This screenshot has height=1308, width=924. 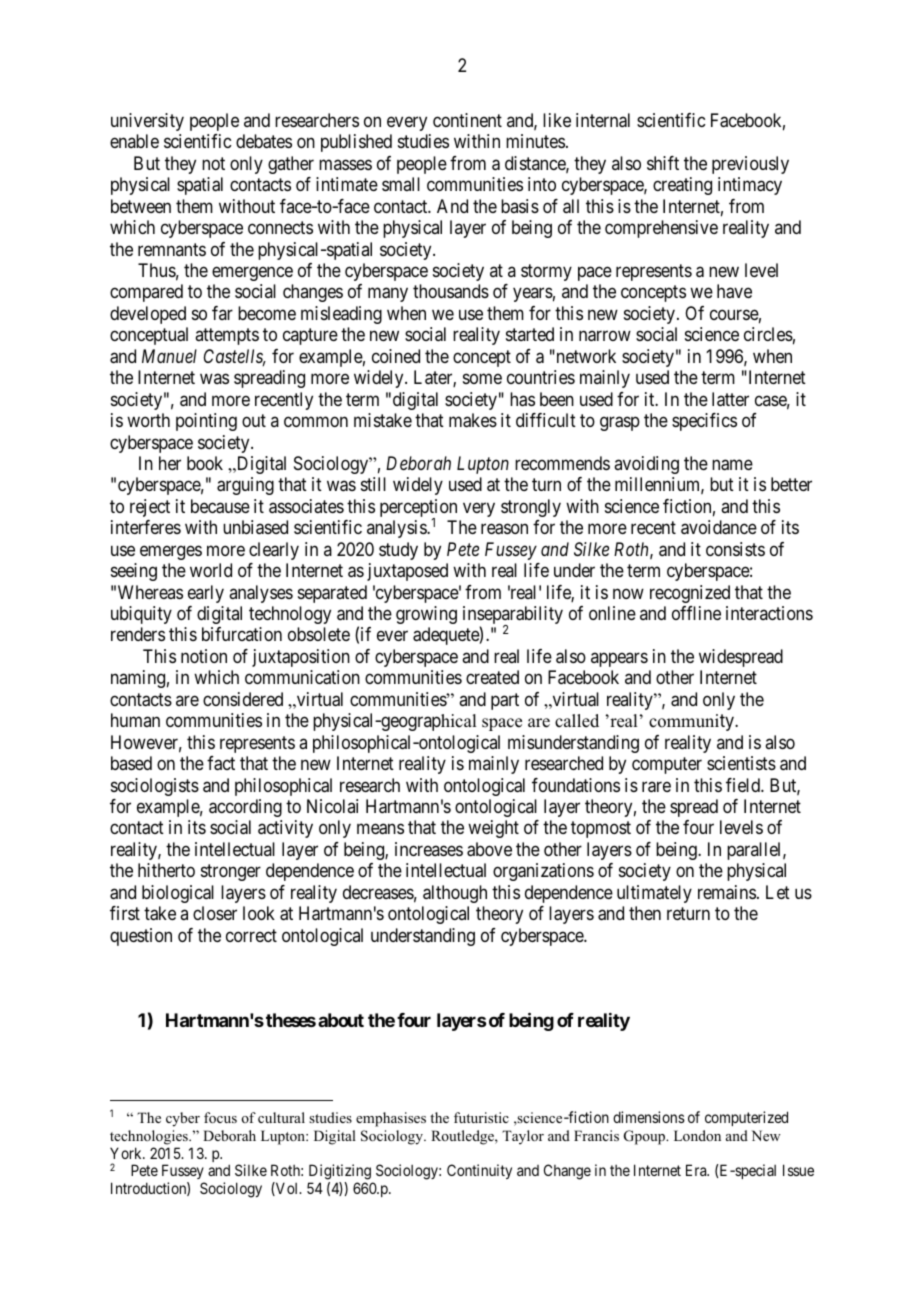 I want to click on futuristic, so click(x=481, y=1117).
